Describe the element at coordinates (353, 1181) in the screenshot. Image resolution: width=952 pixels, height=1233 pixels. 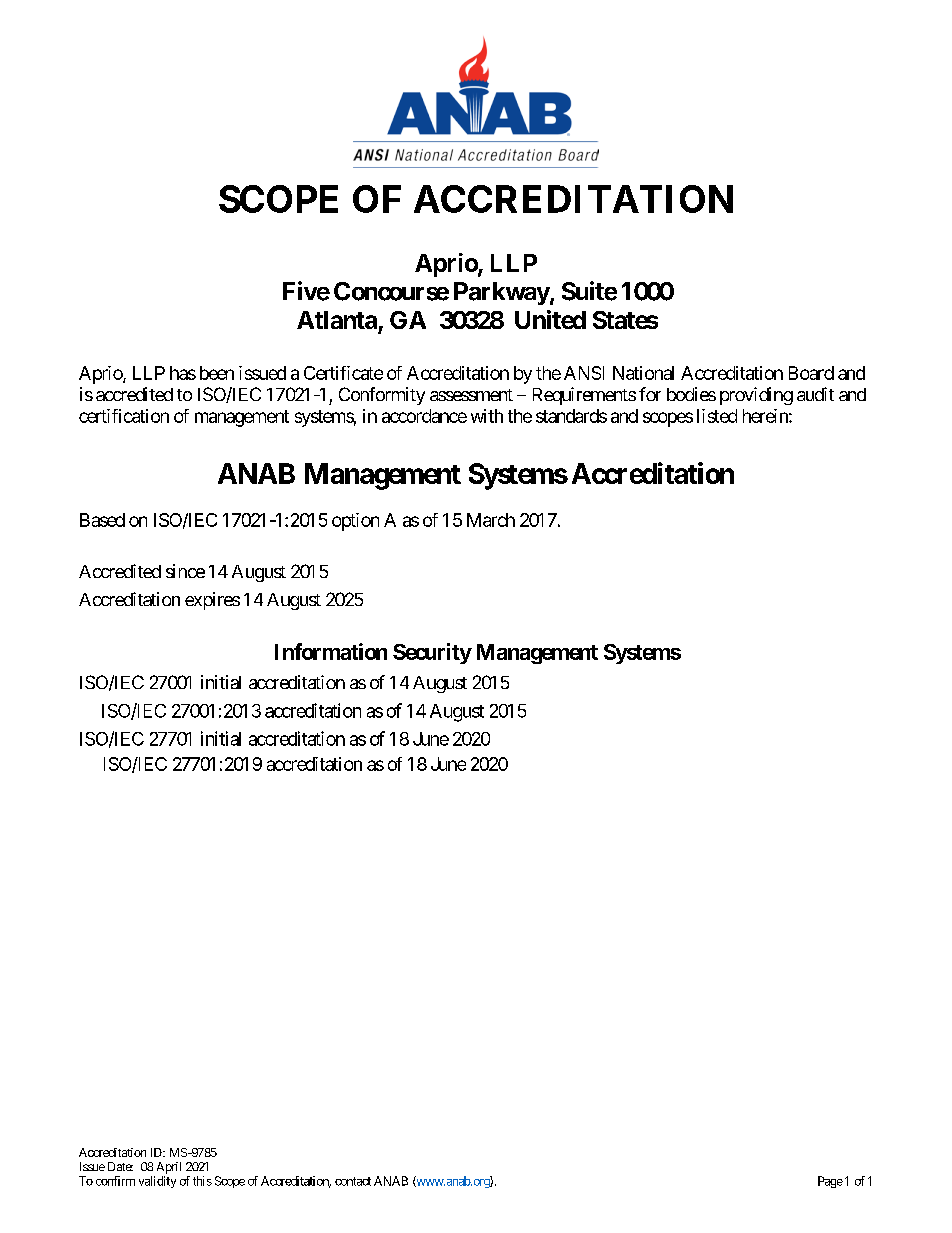
I see `contact` at that location.
